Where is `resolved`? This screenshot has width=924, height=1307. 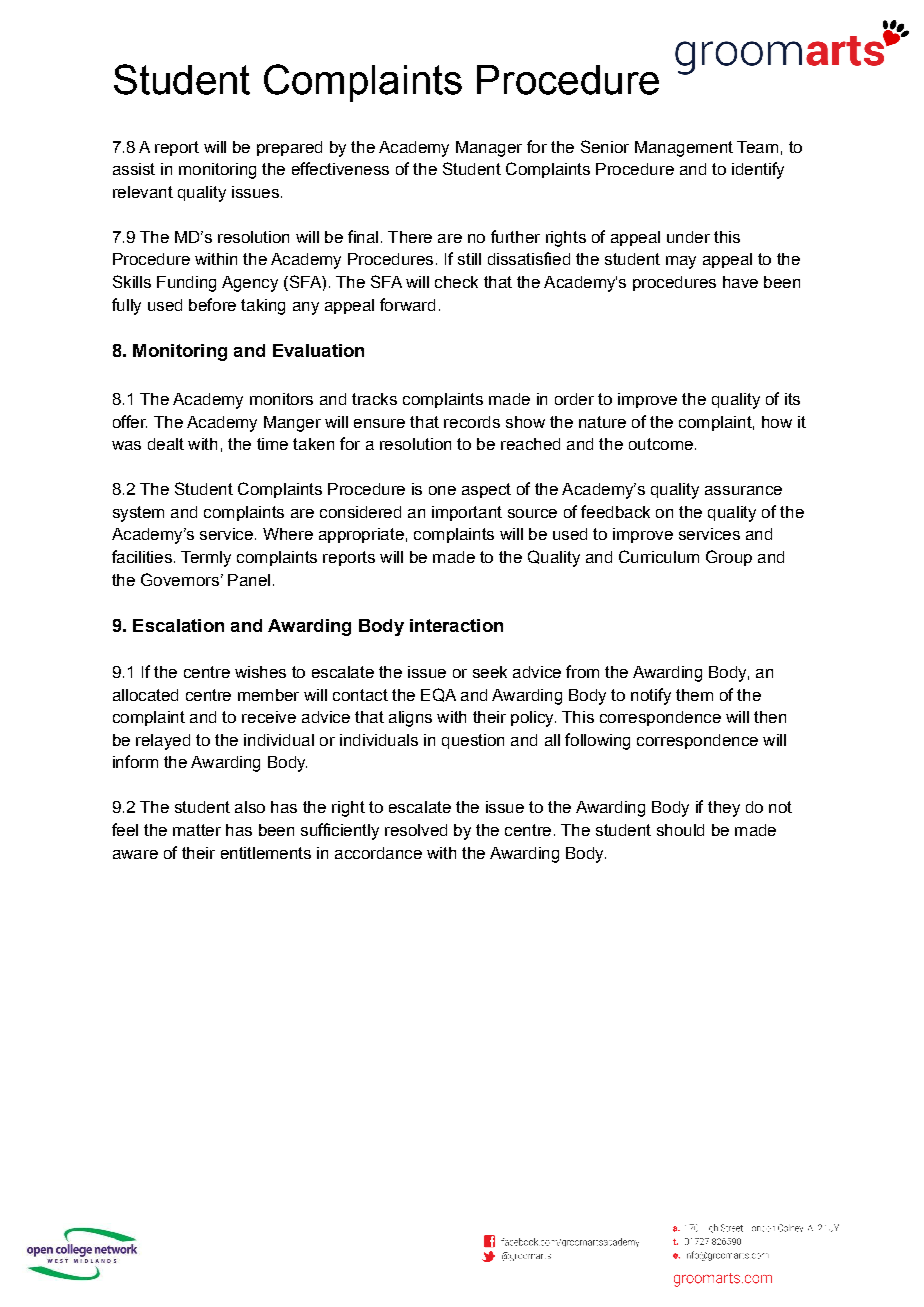
resolved is located at coordinates (416, 830).
